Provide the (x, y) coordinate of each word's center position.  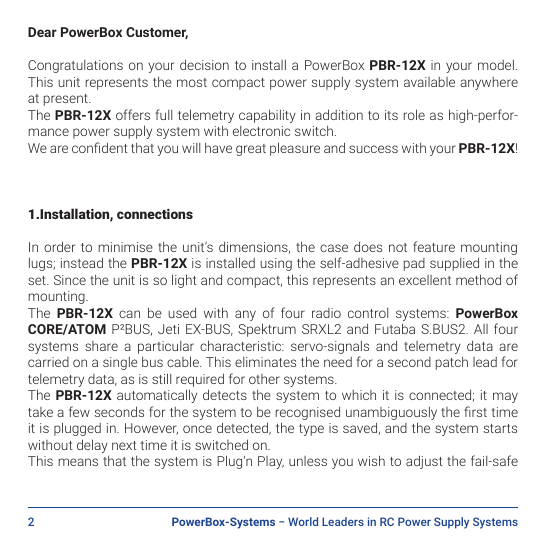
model (496, 64)
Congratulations (75, 66)
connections (155, 214)
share (101, 346)
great (251, 150)
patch (452, 363)
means (78, 462)
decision (204, 64)
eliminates (265, 362)
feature (434, 246)
